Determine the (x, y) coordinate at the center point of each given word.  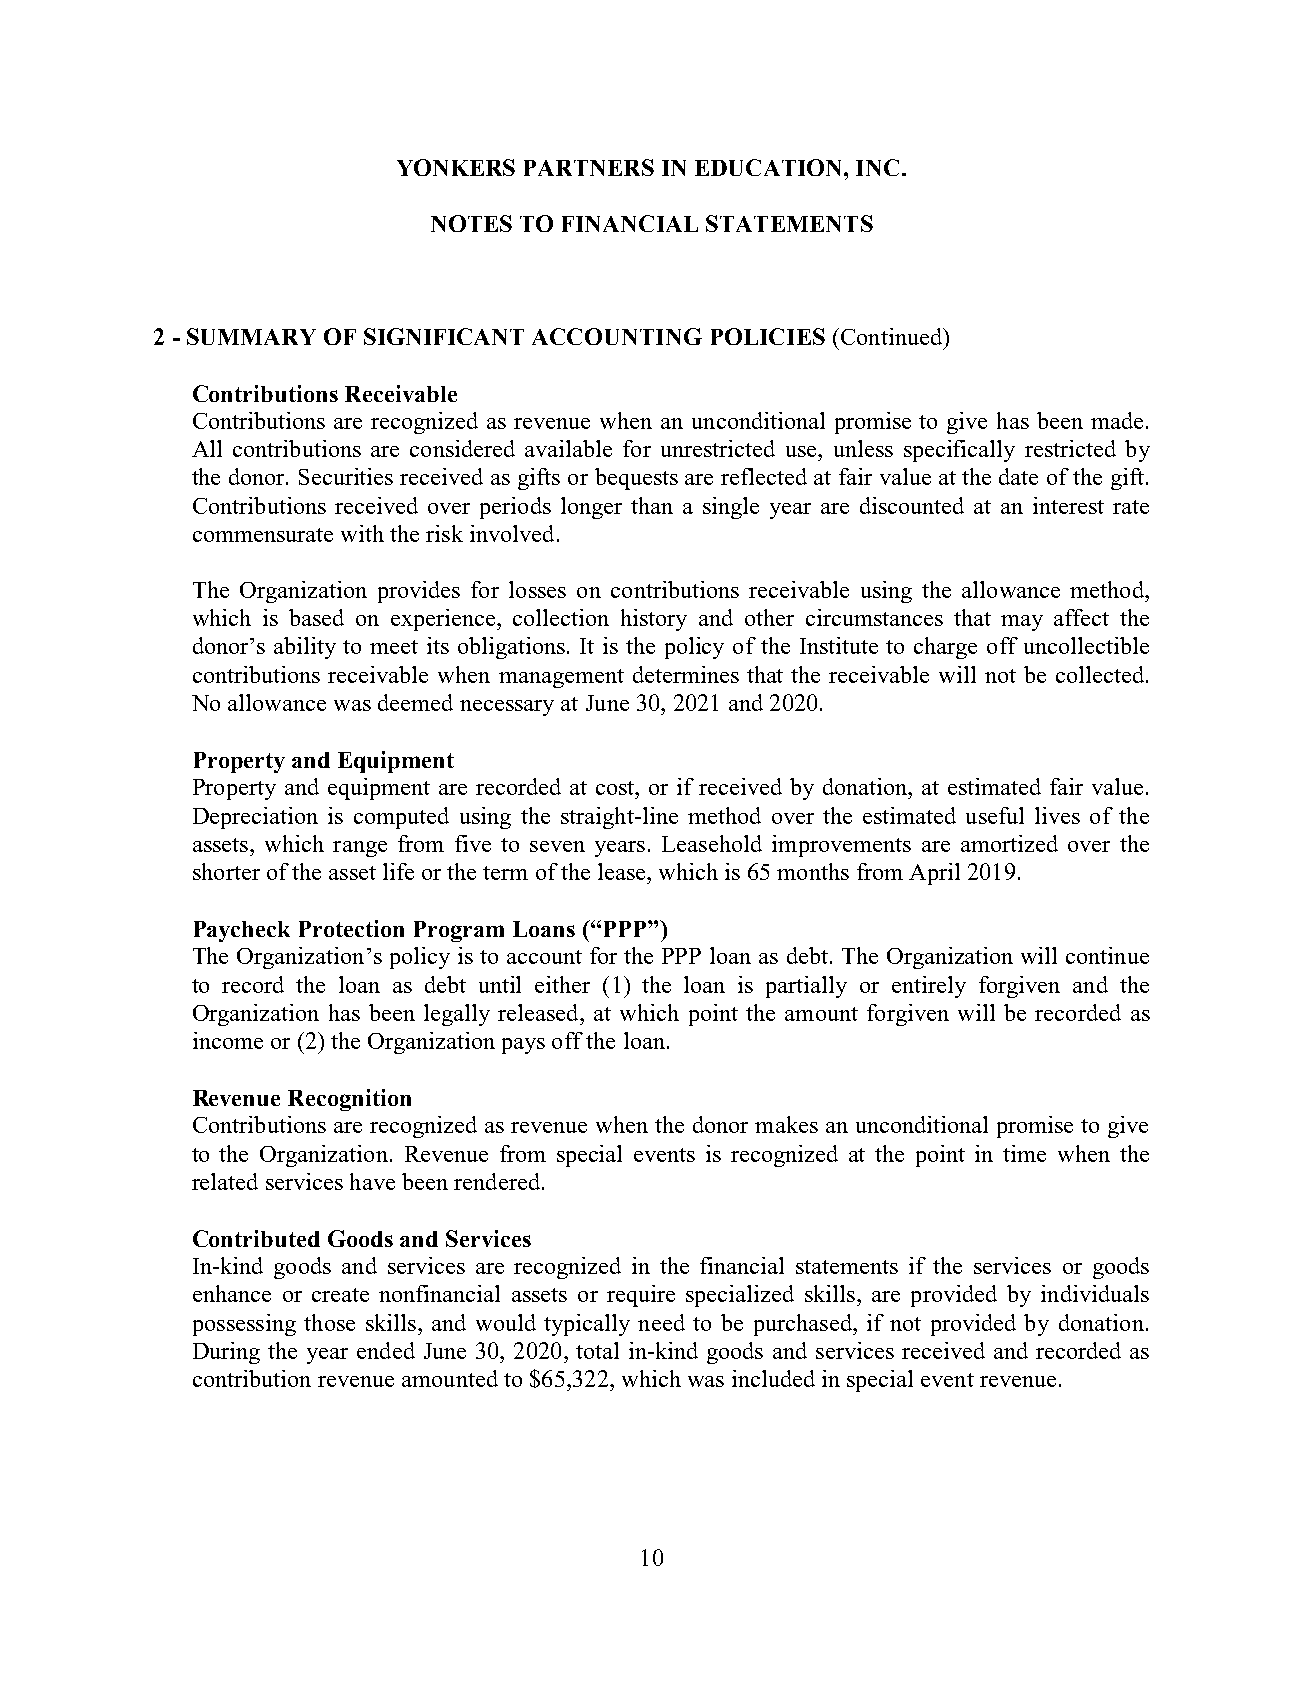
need (661, 1322)
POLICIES (768, 336)
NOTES (471, 223)
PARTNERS (589, 167)
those (329, 1322)
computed (401, 818)
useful (995, 815)
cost (616, 788)
